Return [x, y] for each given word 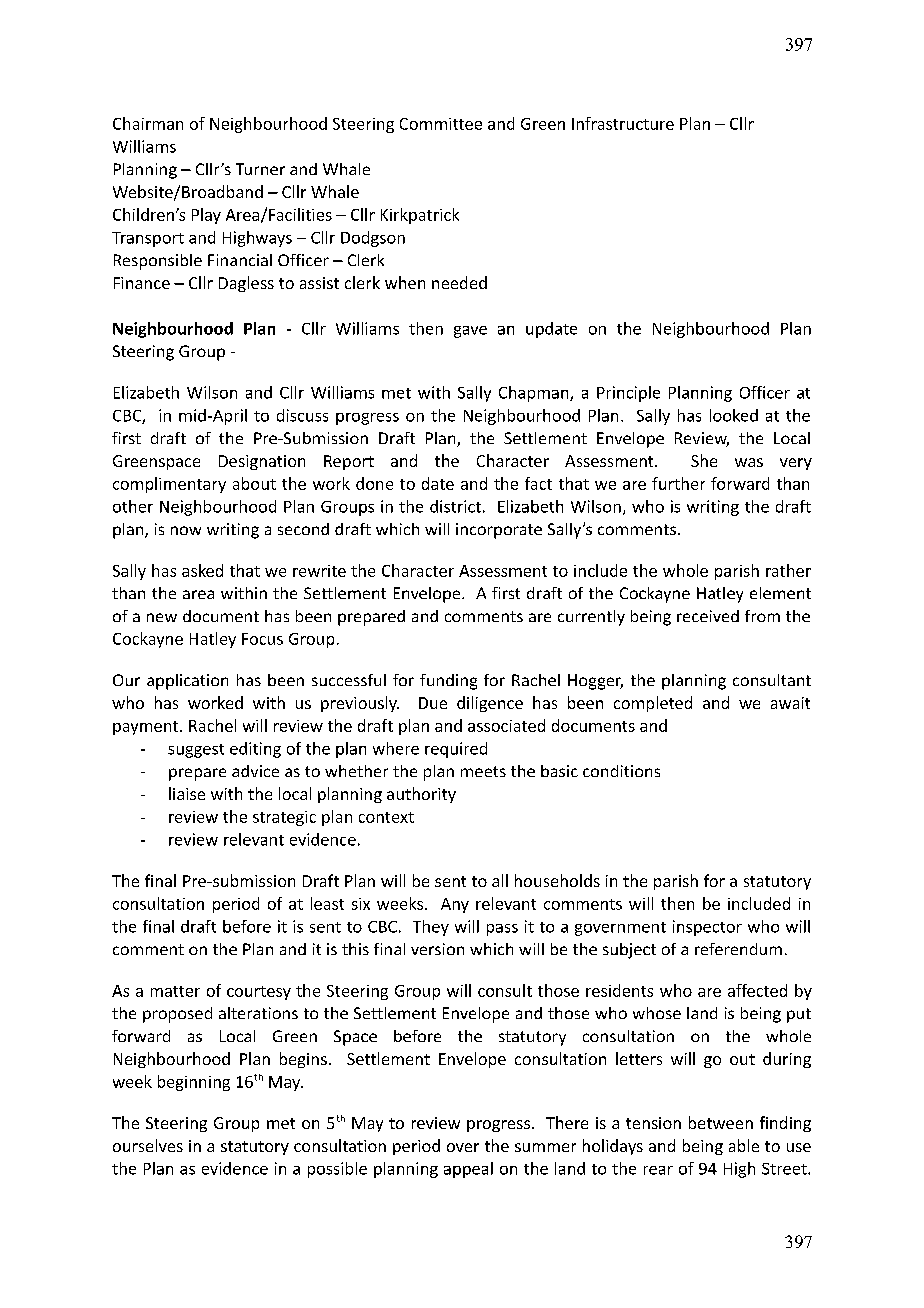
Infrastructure [623, 123]
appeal [468, 1170]
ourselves [148, 1145]
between [721, 1122]
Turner [260, 169]
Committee [441, 124]
